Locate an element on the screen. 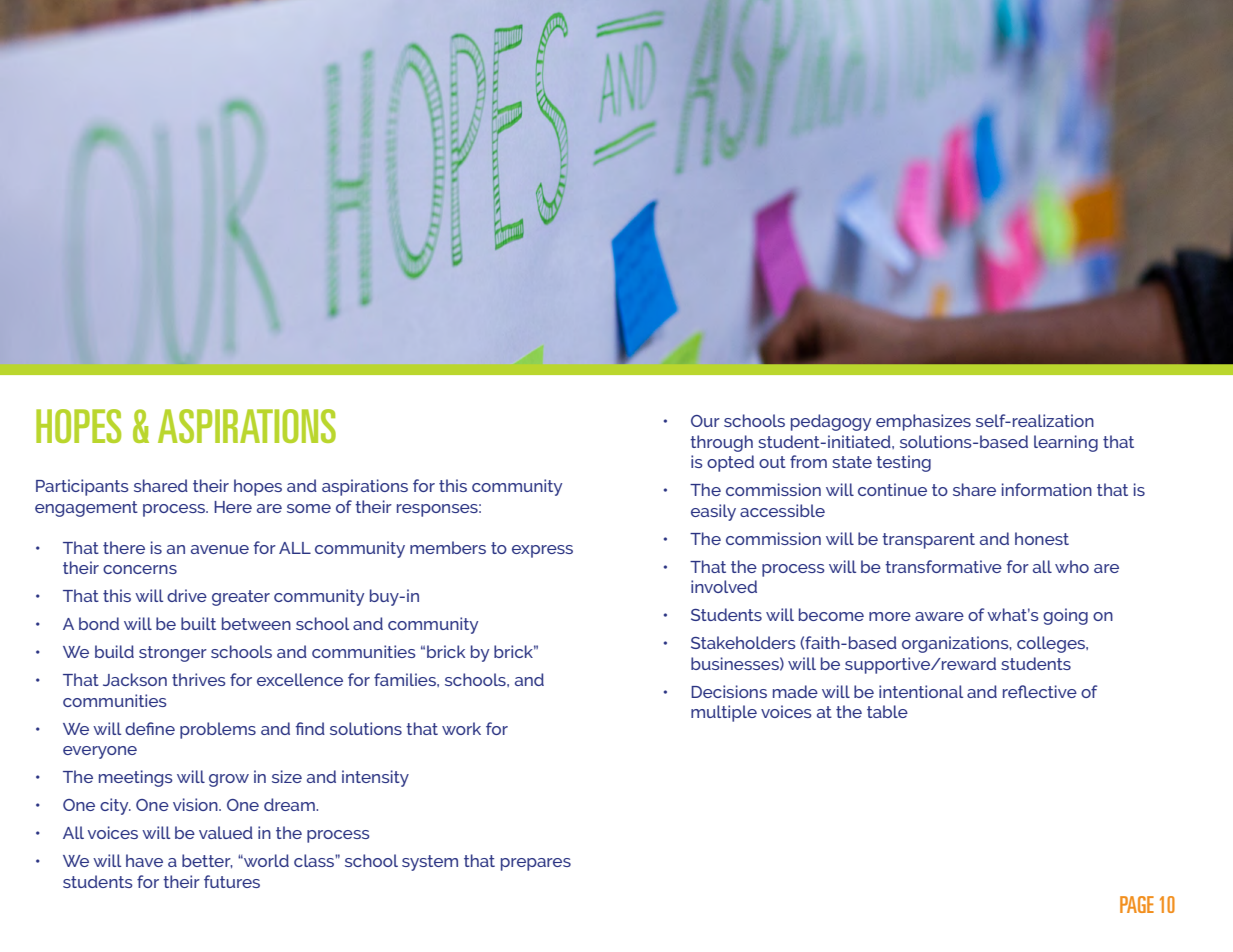  futures is located at coordinates (232, 881).
